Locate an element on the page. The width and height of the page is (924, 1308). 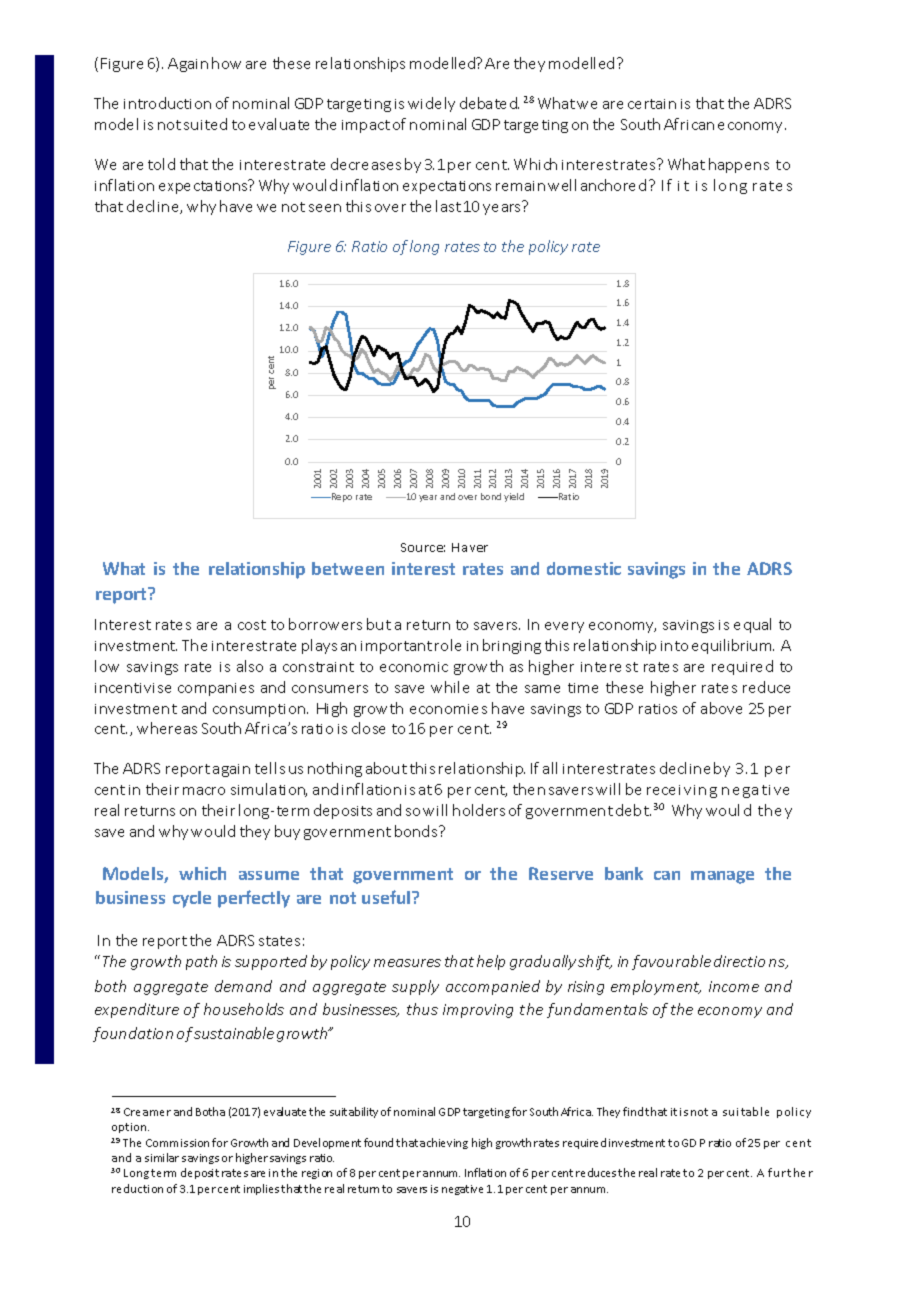
cost is located at coordinates (252, 625).
